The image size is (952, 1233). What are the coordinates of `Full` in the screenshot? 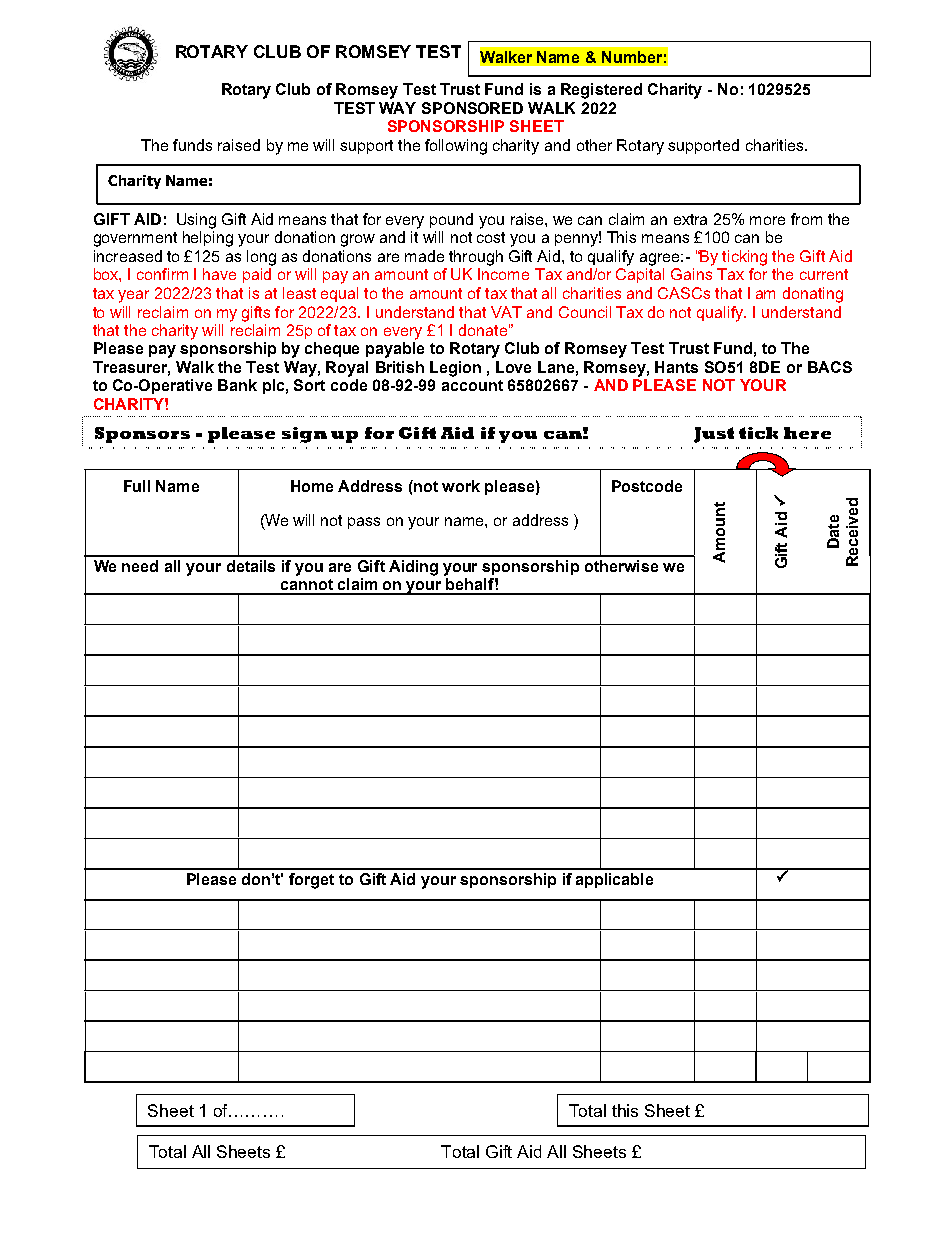 It's located at (137, 486).
